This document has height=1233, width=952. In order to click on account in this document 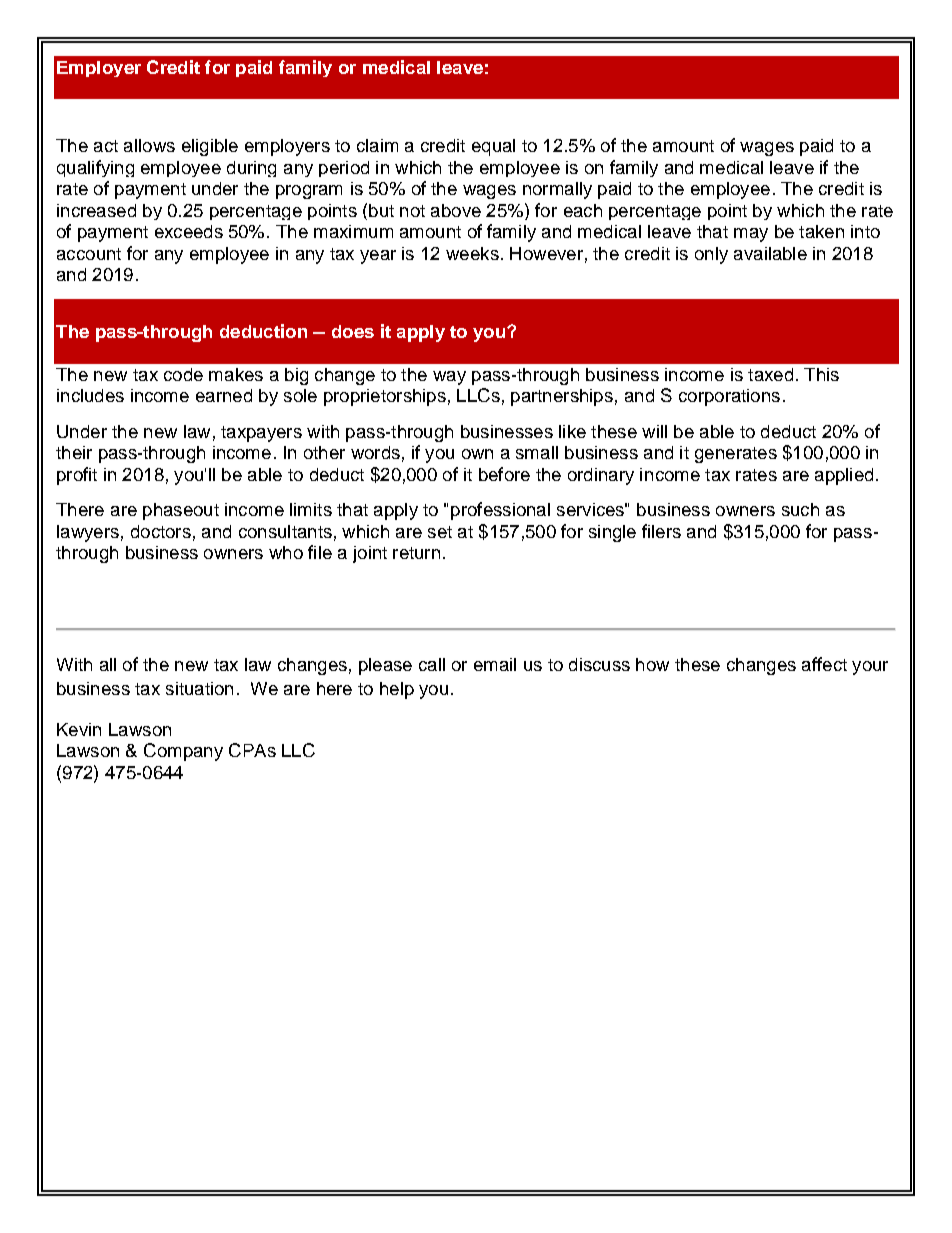, I will do `click(89, 254)`.
